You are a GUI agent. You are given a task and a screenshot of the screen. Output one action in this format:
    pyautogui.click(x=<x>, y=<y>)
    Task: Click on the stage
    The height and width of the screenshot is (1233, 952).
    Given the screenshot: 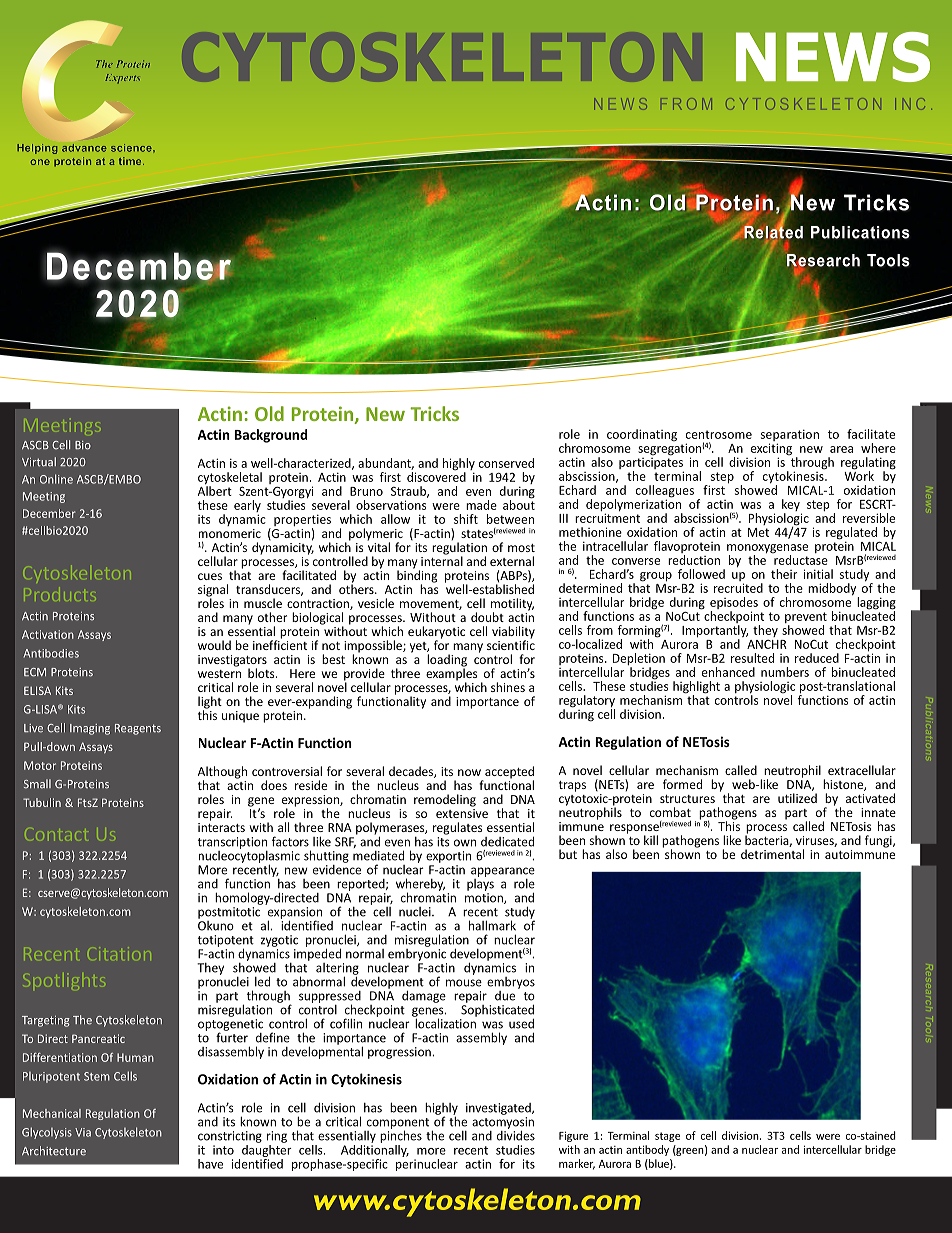 What is the action you would take?
    pyautogui.click(x=667, y=1137)
